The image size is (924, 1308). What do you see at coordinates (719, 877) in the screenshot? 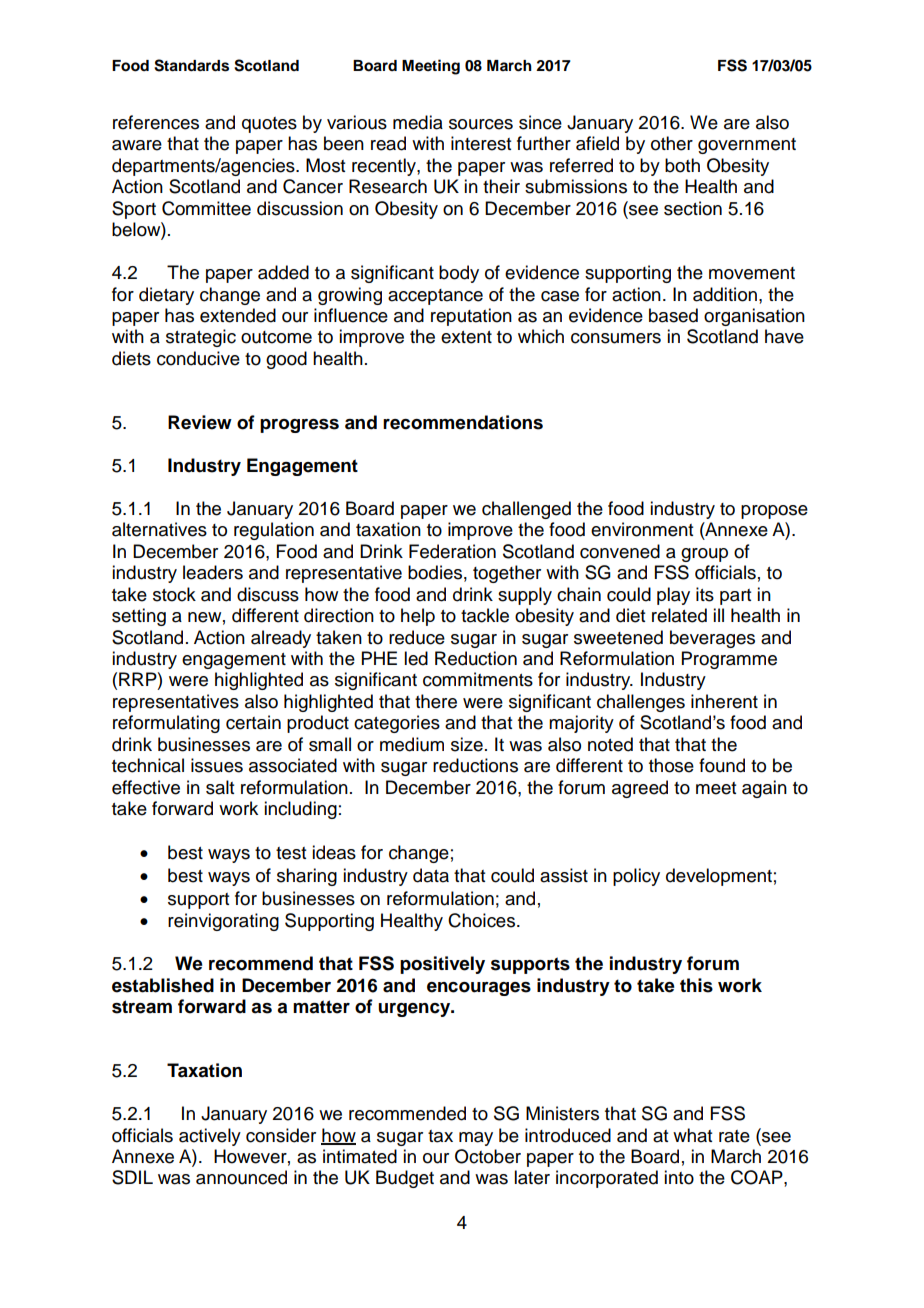
I see `development` at bounding box center [719, 877].
